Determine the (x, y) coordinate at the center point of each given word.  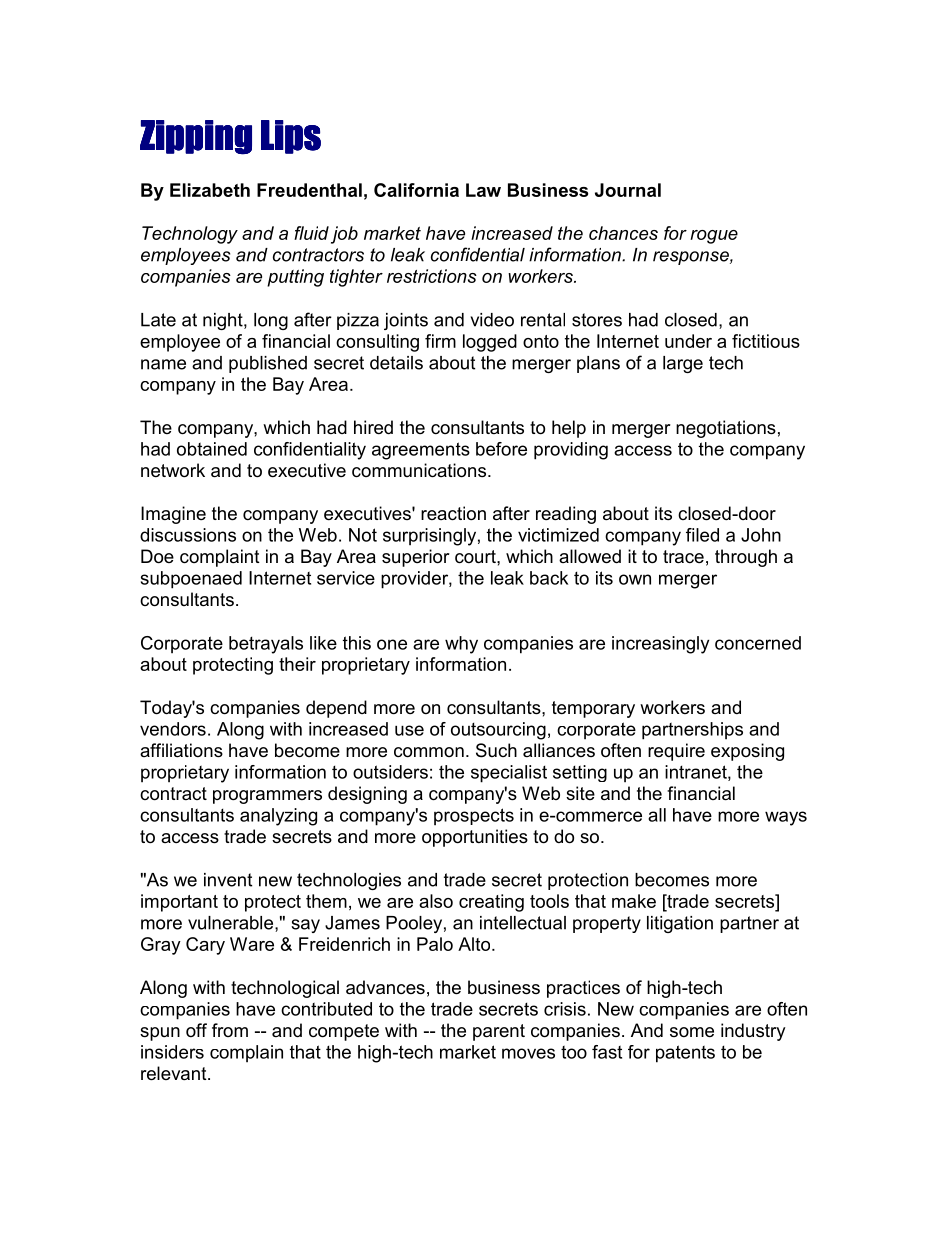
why (461, 645)
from (230, 1030)
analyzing (278, 817)
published (268, 364)
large (683, 364)
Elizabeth (210, 190)
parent (499, 1032)
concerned (758, 643)
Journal (628, 190)
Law (483, 190)
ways (786, 818)
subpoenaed (191, 580)
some (692, 1032)
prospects (474, 817)
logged (490, 343)
